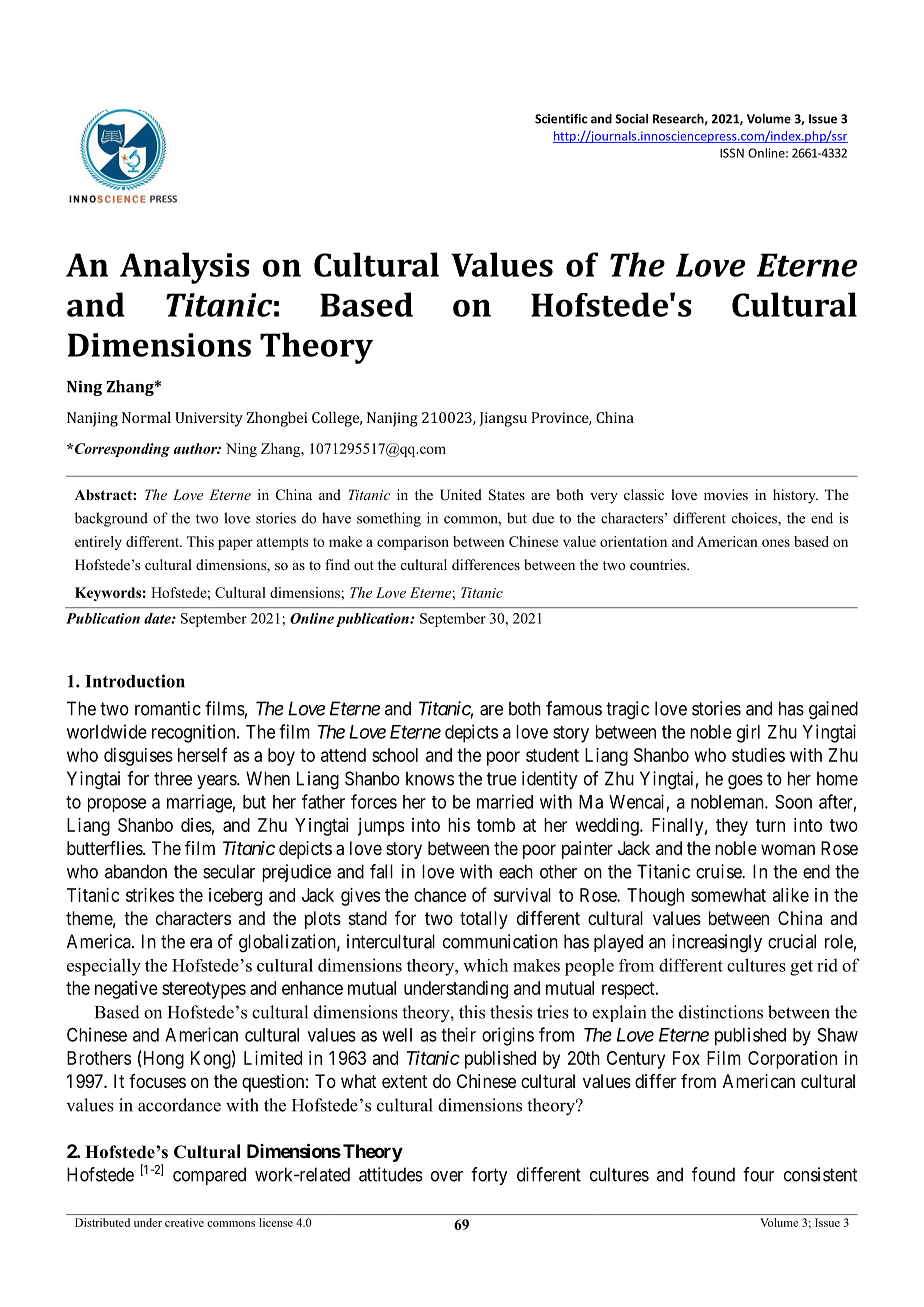 This page has height=1307, width=924. What do you see at coordinates (209, 1176) in the page?
I see `compared` at bounding box center [209, 1176].
